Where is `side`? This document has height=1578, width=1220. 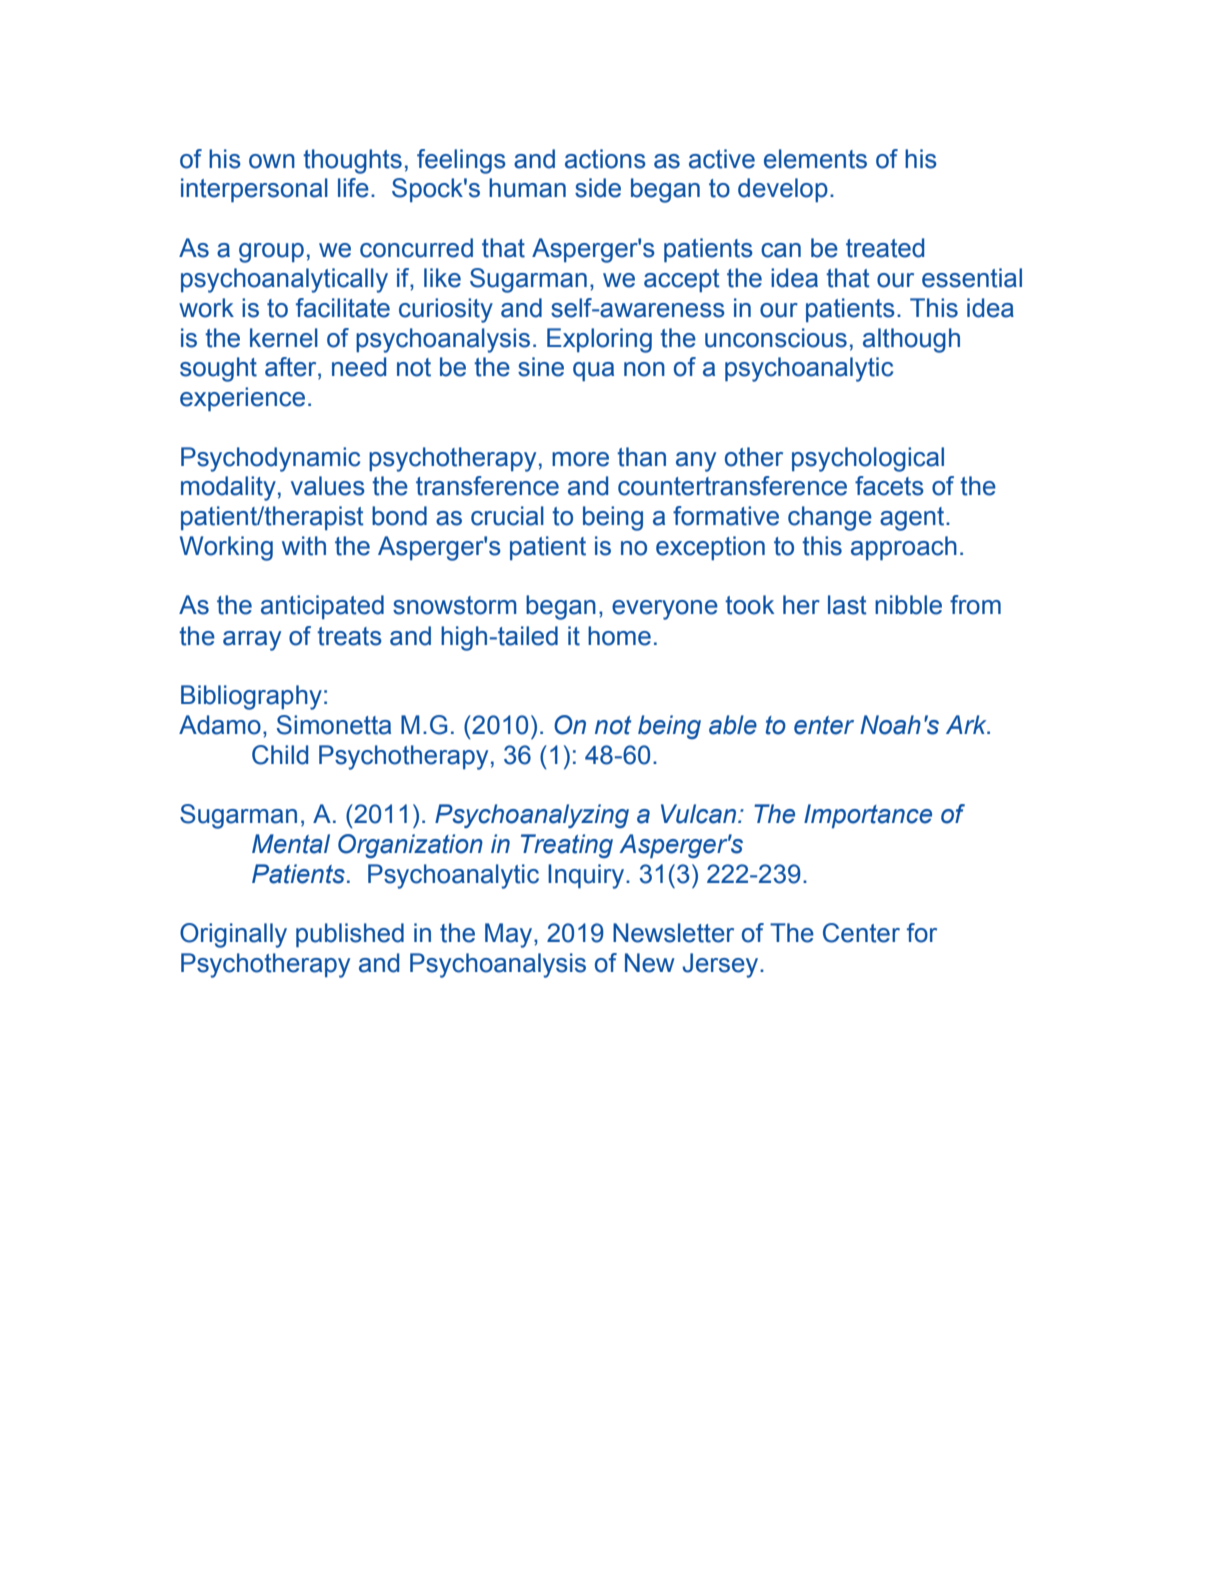 side is located at coordinates (598, 188).
